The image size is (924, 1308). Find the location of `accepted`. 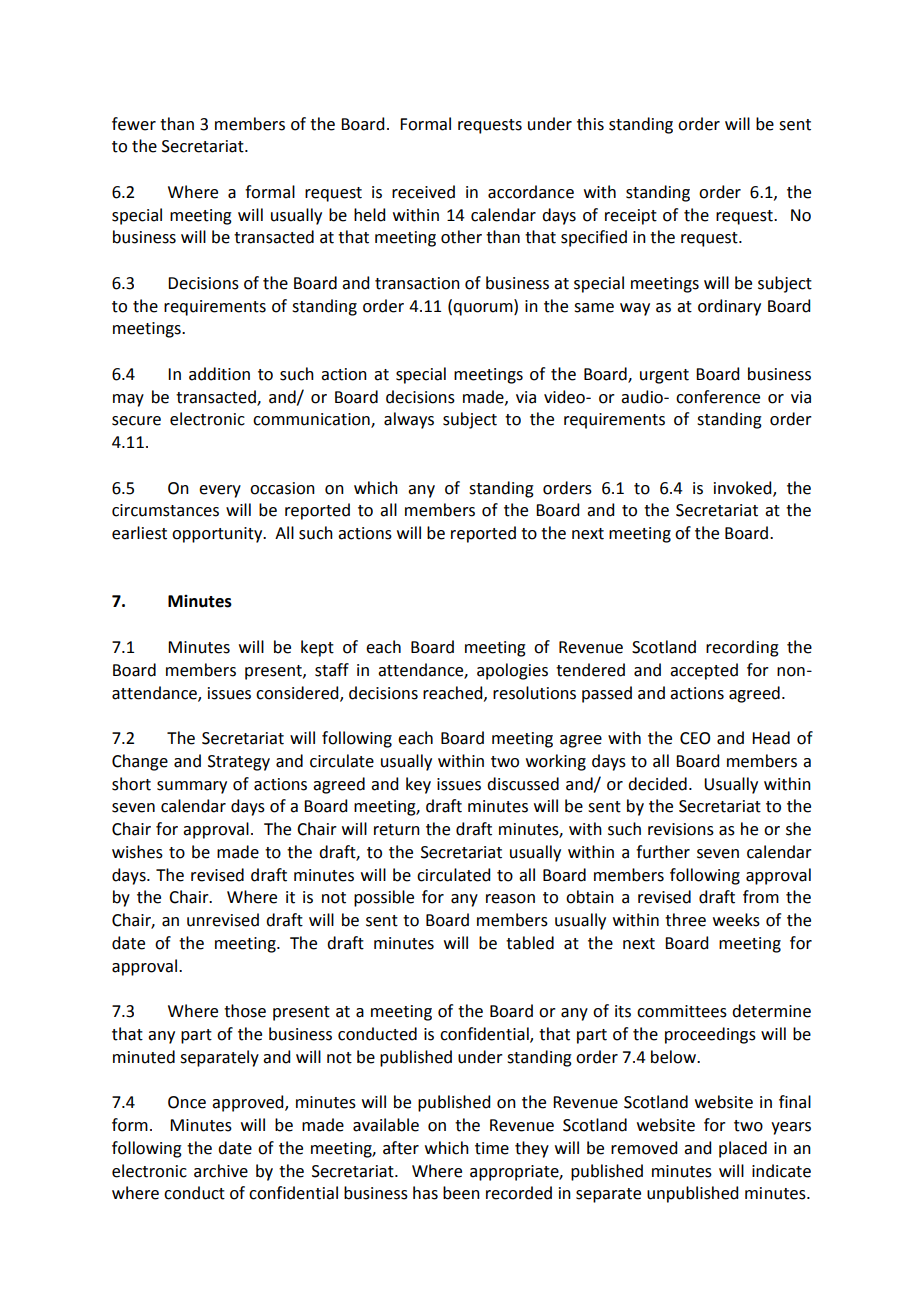

accepted is located at coordinates (704, 671).
